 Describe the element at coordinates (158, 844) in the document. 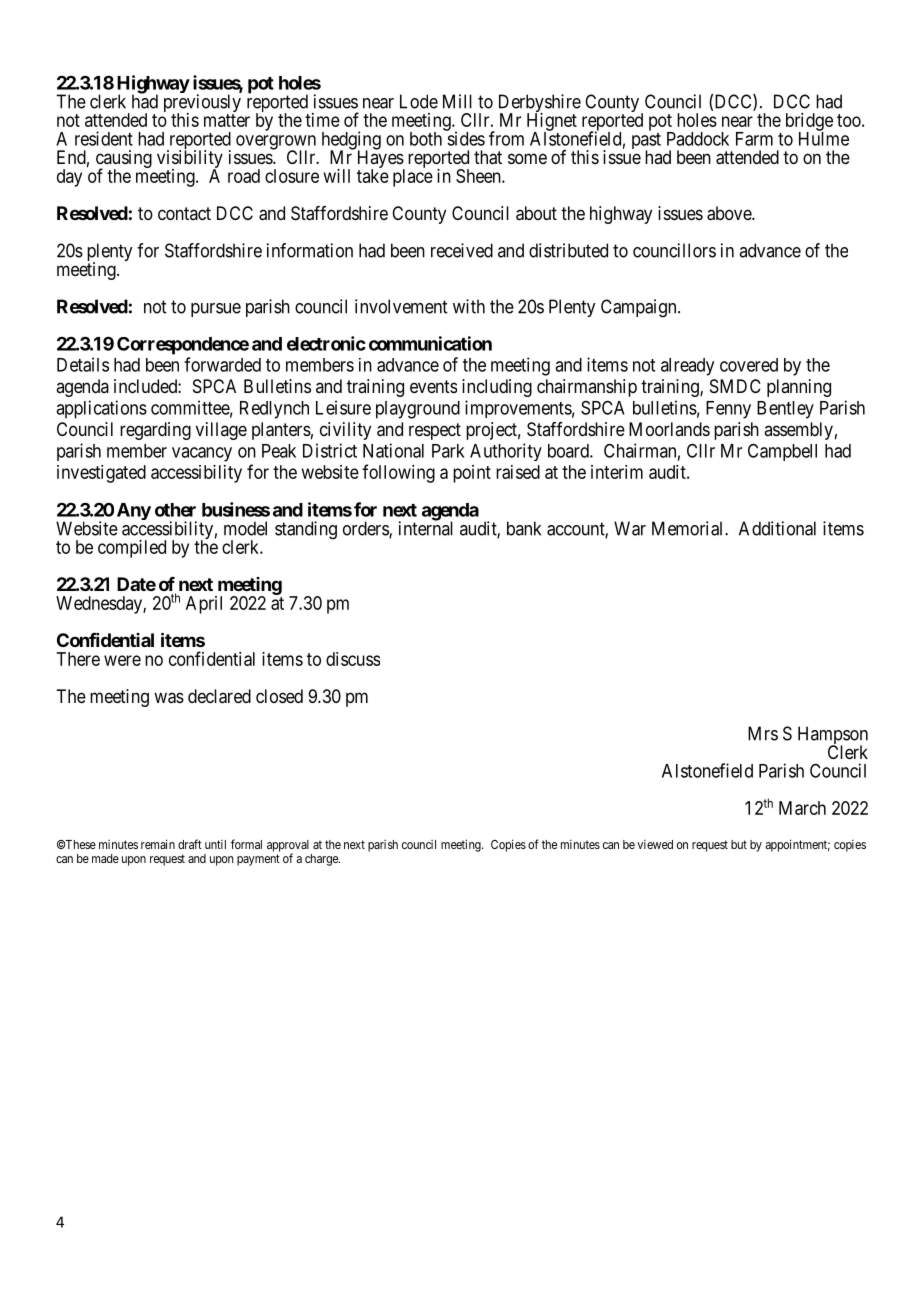

I see `remain` at that location.
